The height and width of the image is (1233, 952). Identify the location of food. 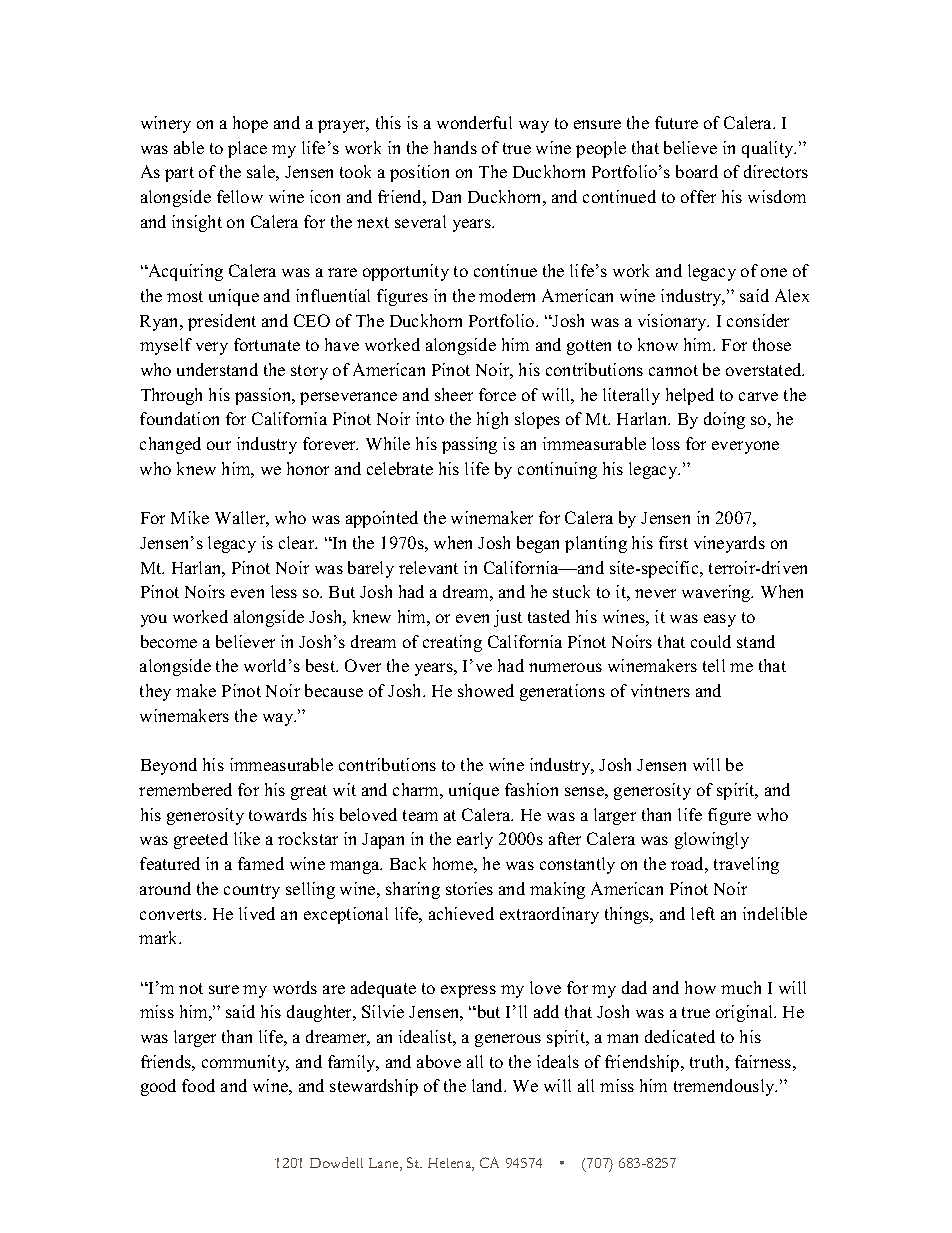
(198, 1085).
